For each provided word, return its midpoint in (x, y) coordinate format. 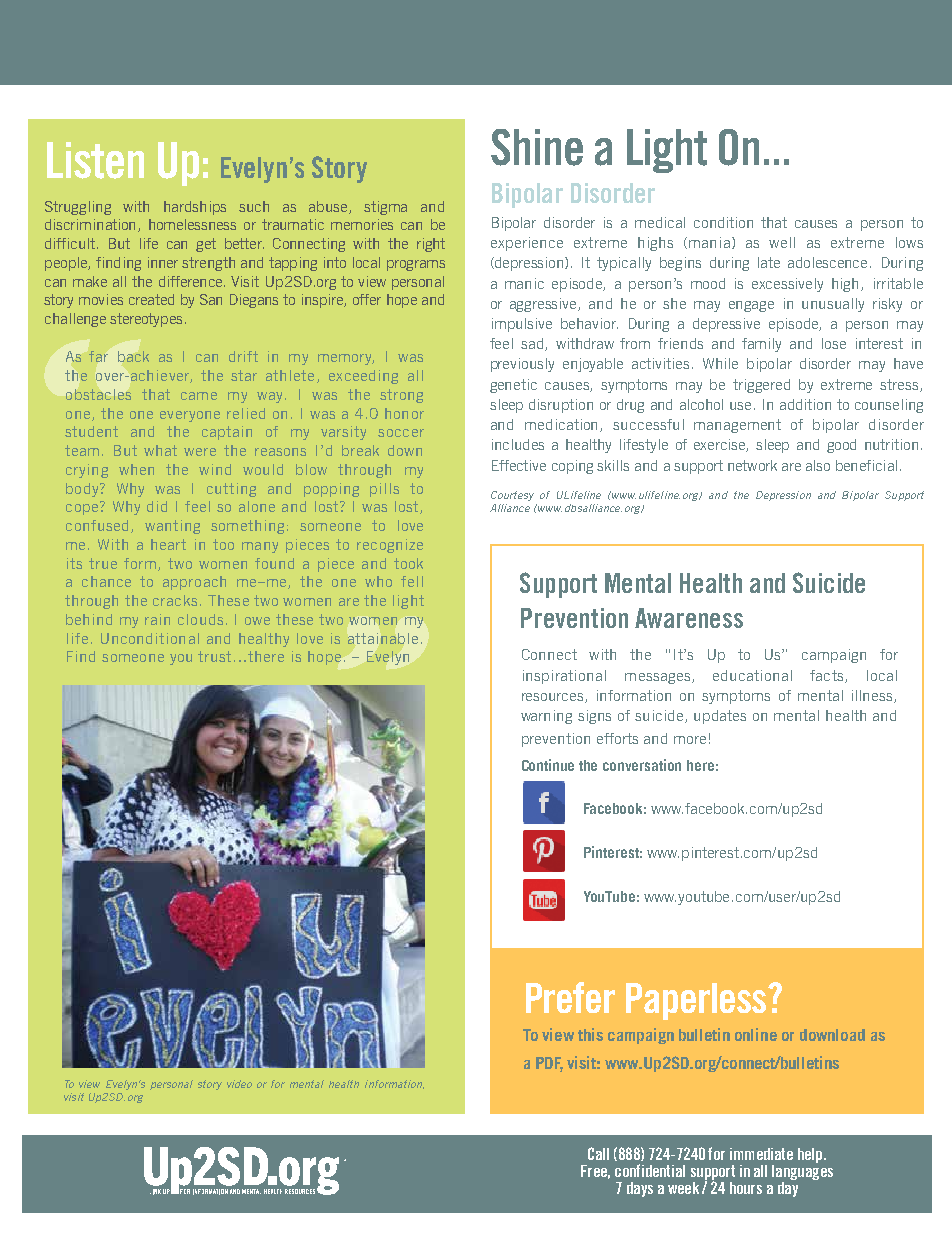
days (640, 1189)
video (239, 1084)
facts (828, 676)
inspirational (564, 677)
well (782, 242)
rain (157, 619)
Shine (537, 147)
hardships (195, 208)
